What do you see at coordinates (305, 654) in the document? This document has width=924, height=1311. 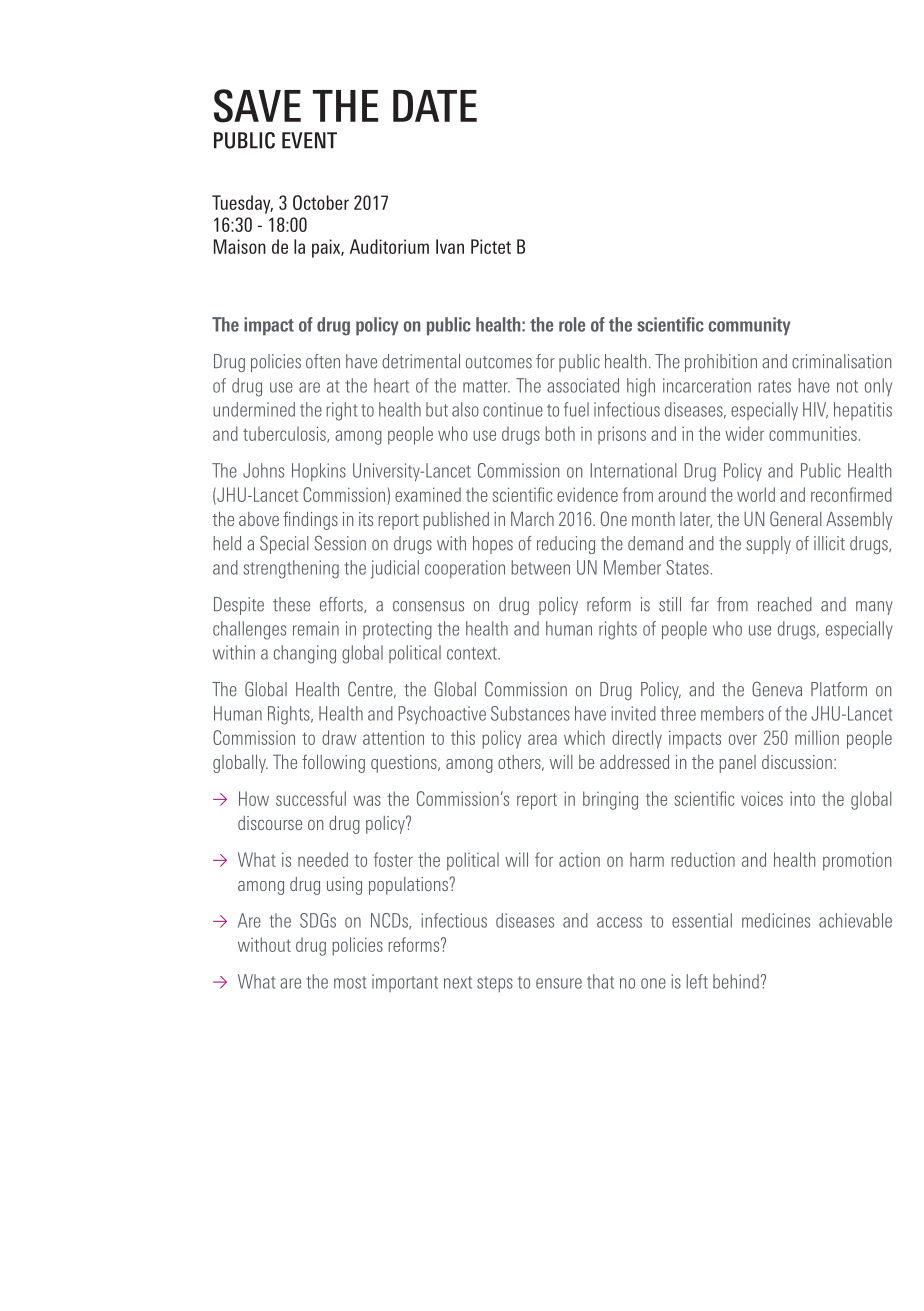 I see `changing` at bounding box center [305, 654].
